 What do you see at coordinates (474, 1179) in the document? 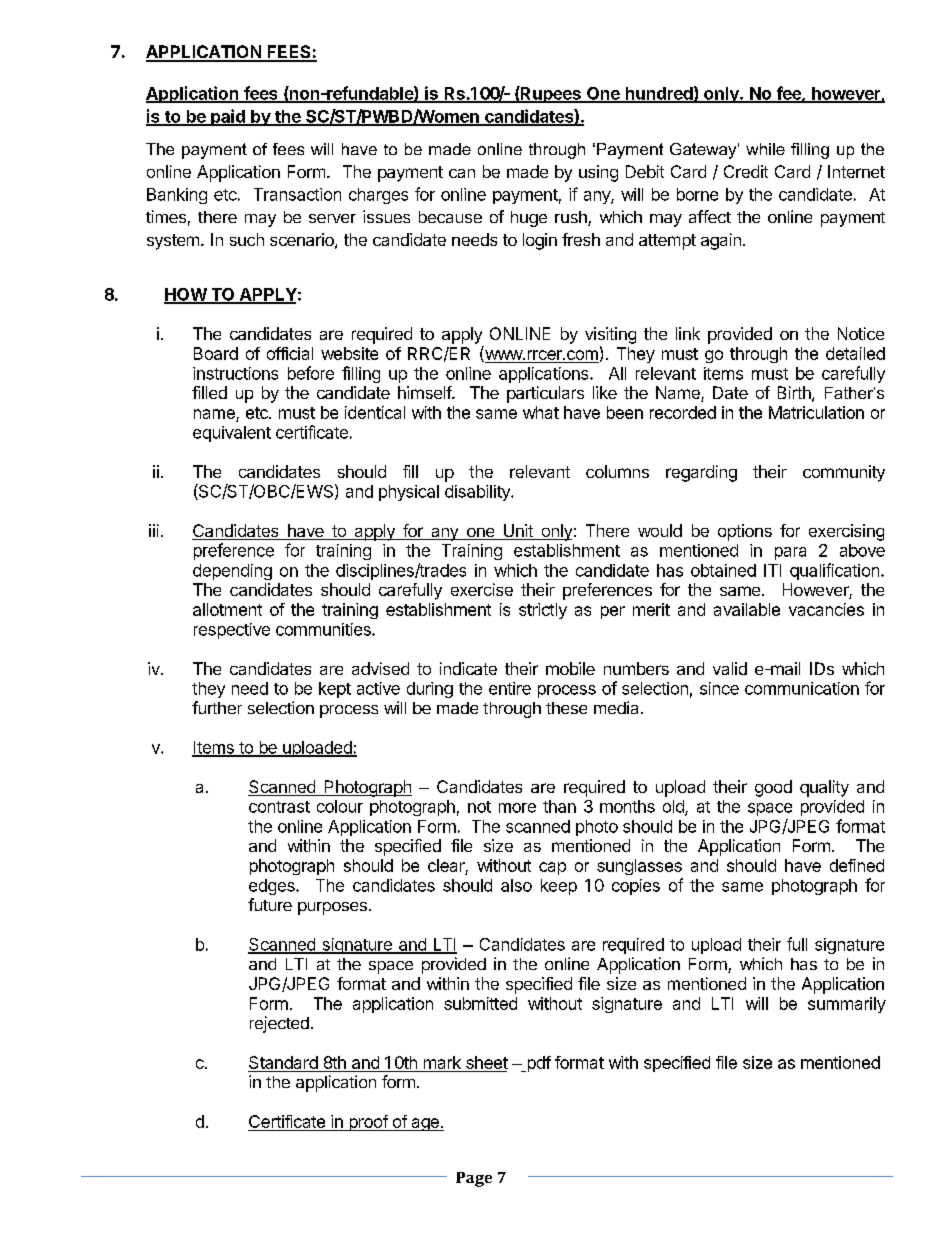
I see `Page` at bounding box center [474, 1179].
